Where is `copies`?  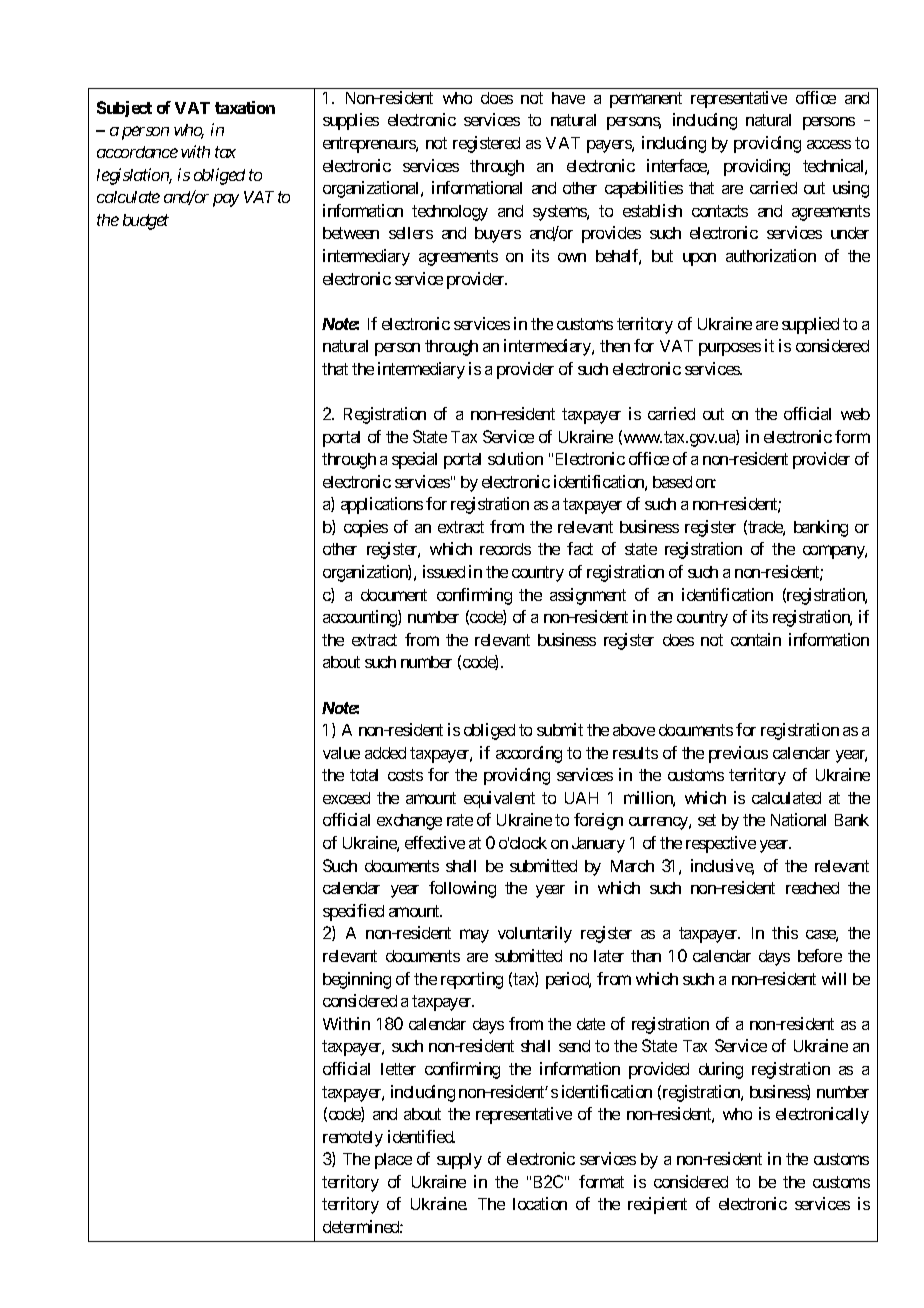 copies is located at coordinates (366, 528).
